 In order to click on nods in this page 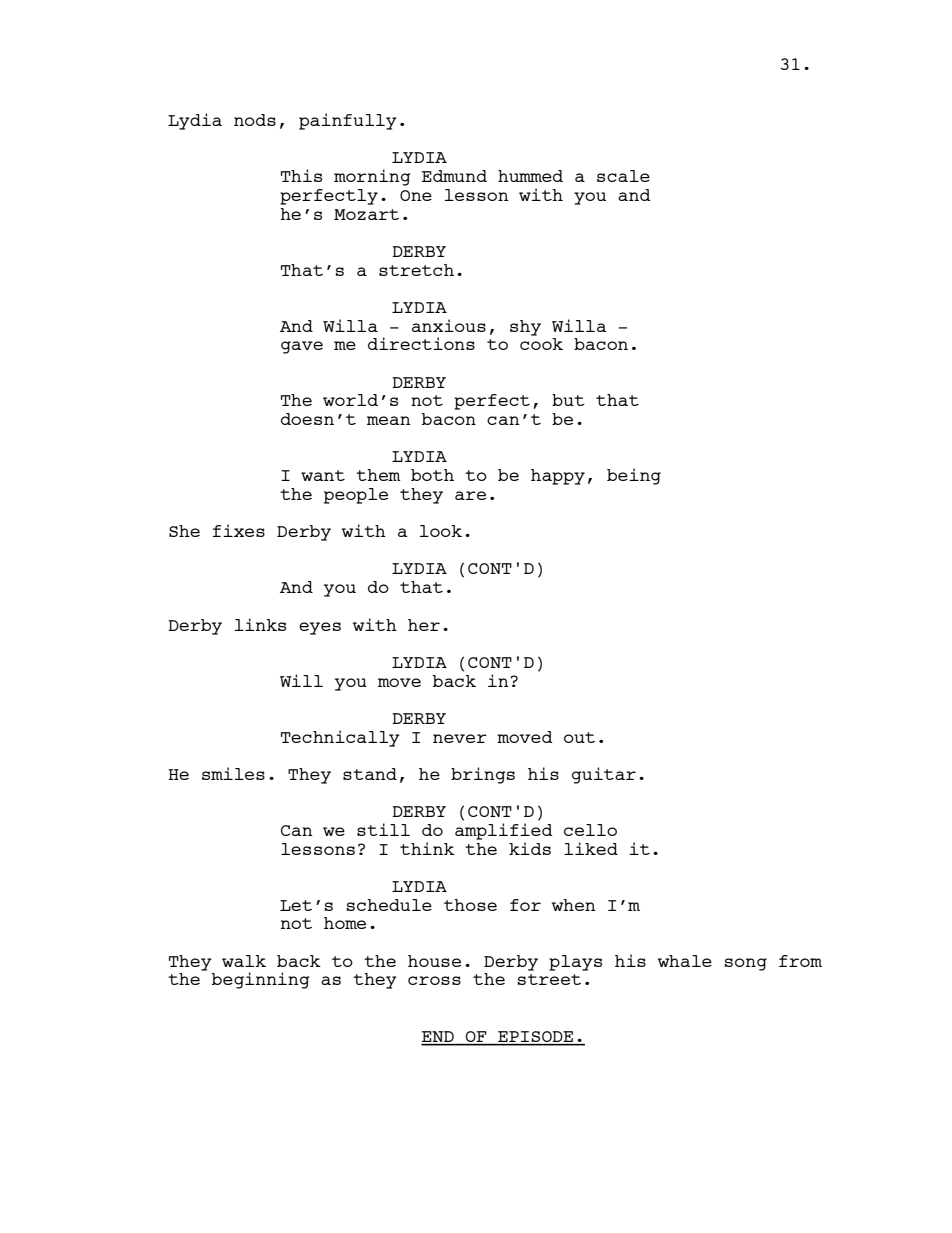, I will do `click(255, 120)`.
